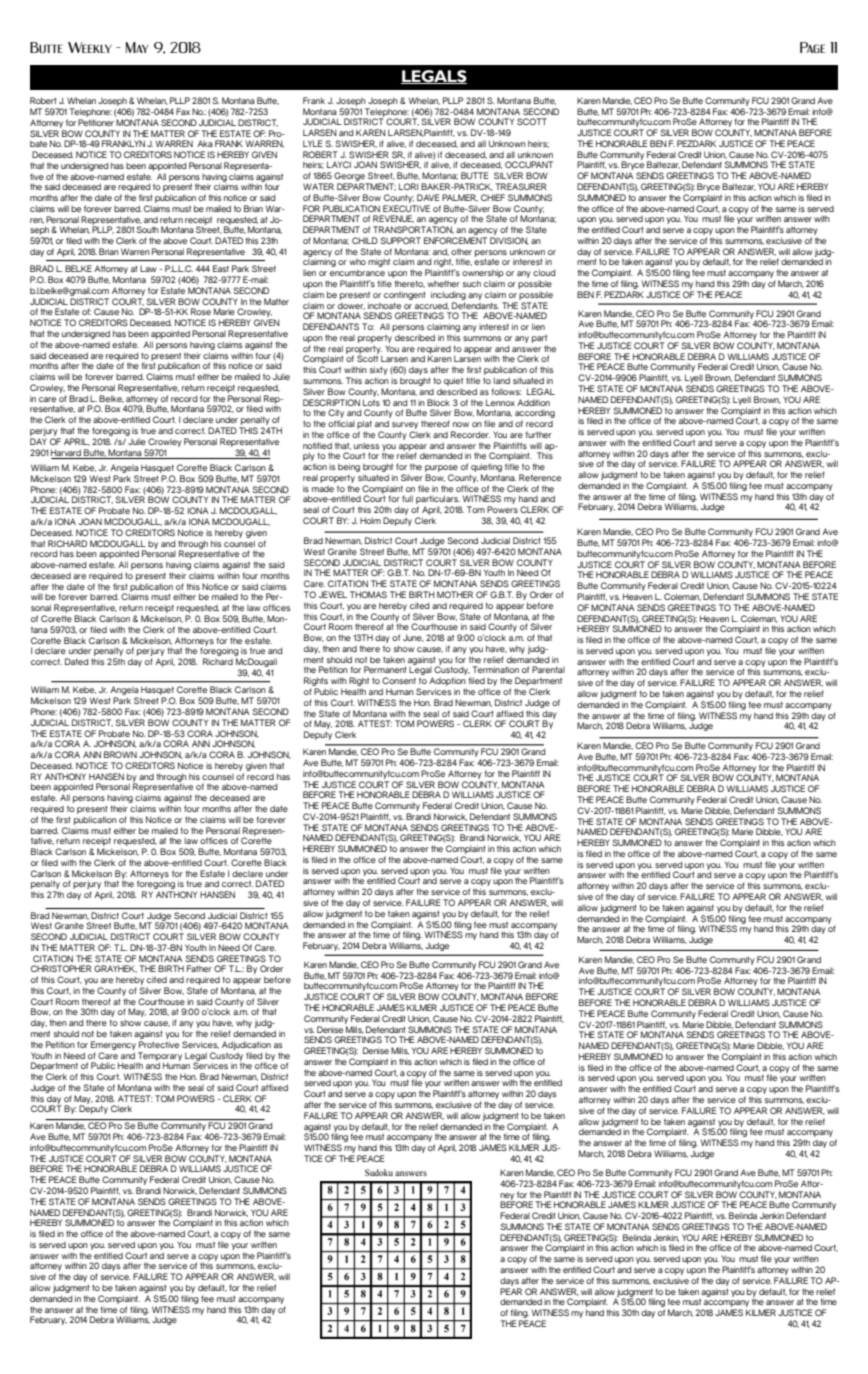  I want to click on LORI, so click(408, 186).
